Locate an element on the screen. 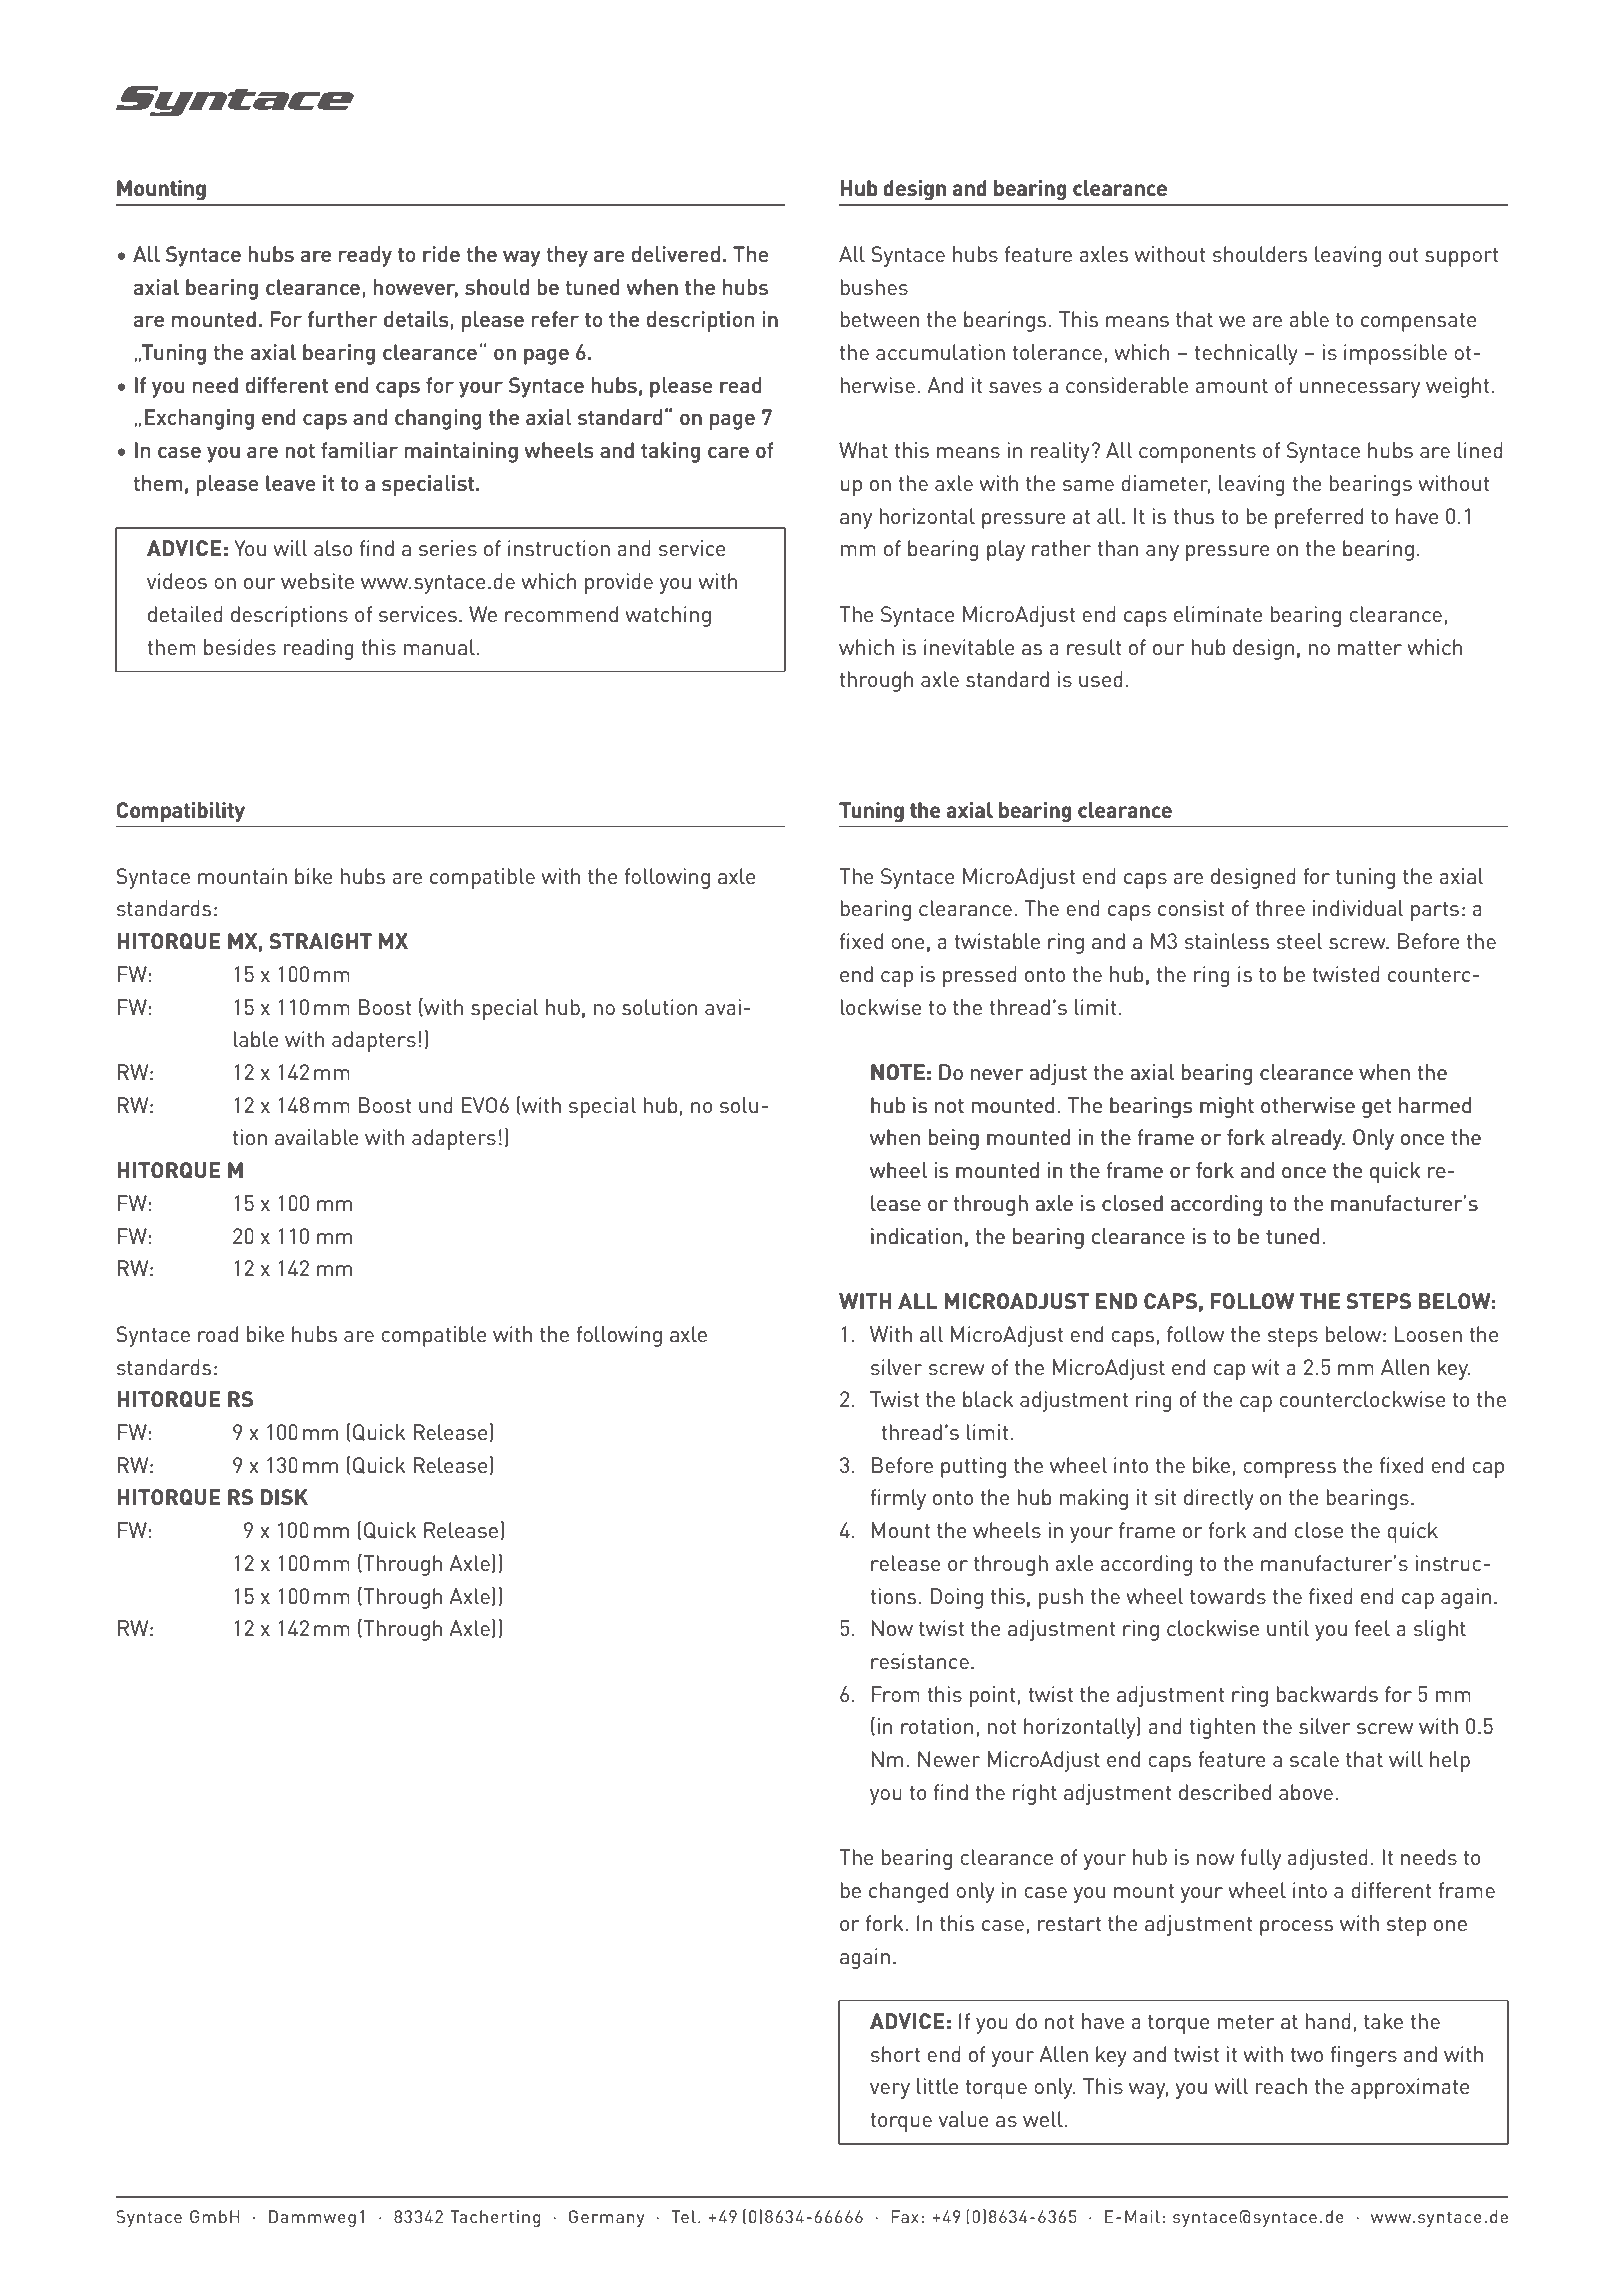  between is located at coordinates (880, 319).
